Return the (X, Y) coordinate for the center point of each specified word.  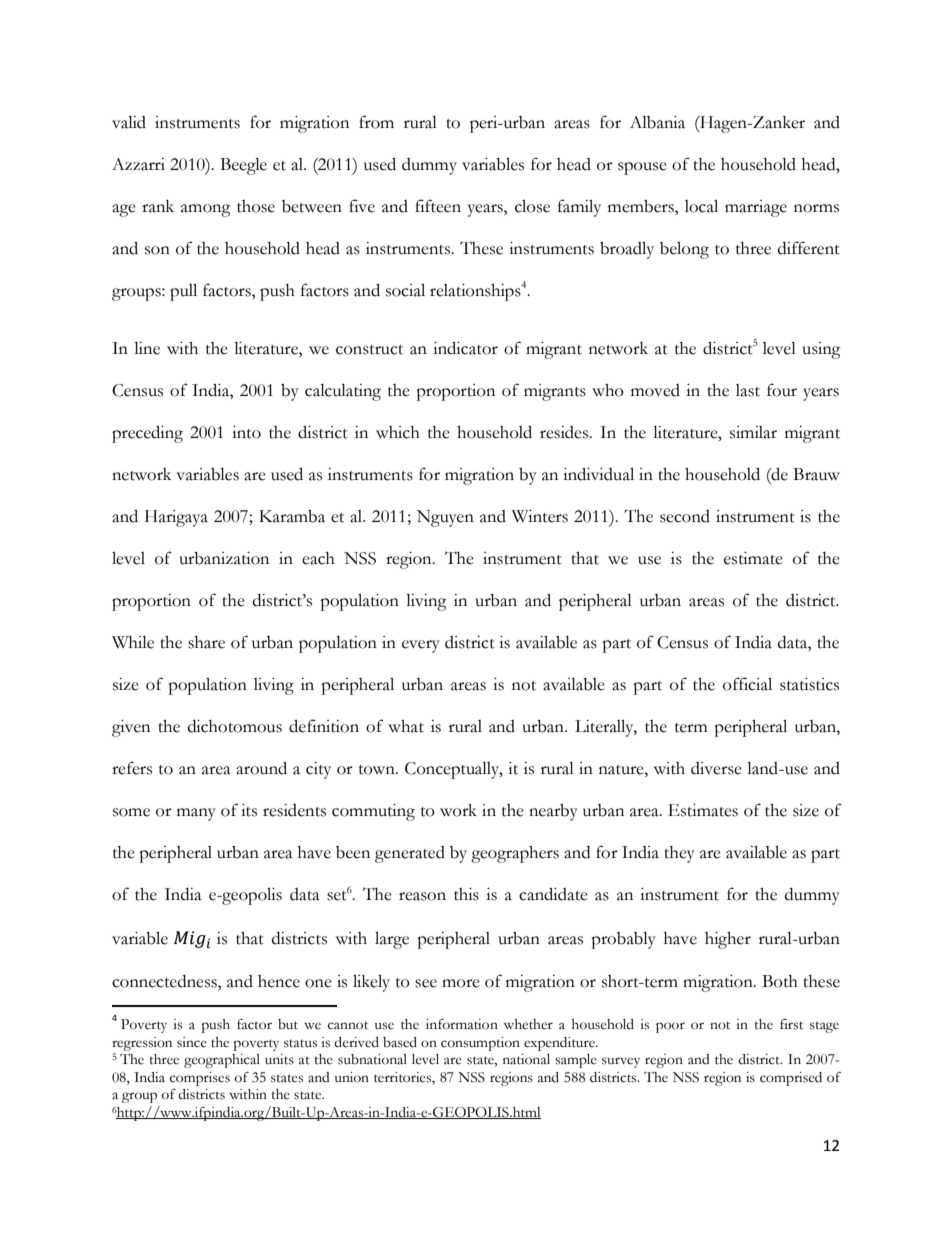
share (206, 642)
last (748, 390)
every (421, 646)
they (679, 854)
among (206, 210)
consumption (480, 1044)
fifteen (438, 206)
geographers (515, 854)
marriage (756, 208)
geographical (222, 1061)
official (747, 684)
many (196, 814)
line (147, 348)
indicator (465, 348)
